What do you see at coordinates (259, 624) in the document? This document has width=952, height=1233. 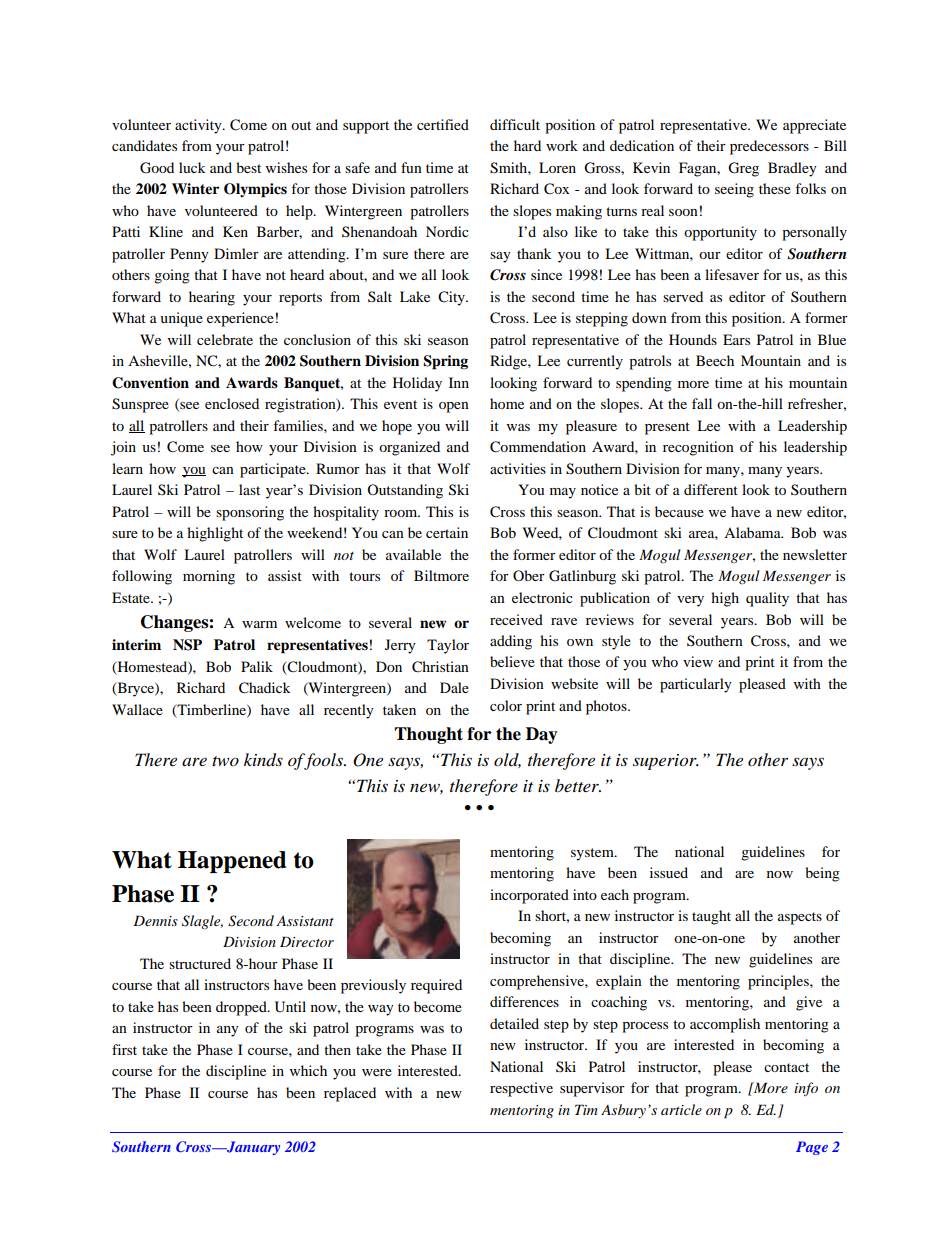 I see `warm` at bounding box center [259, 624].
